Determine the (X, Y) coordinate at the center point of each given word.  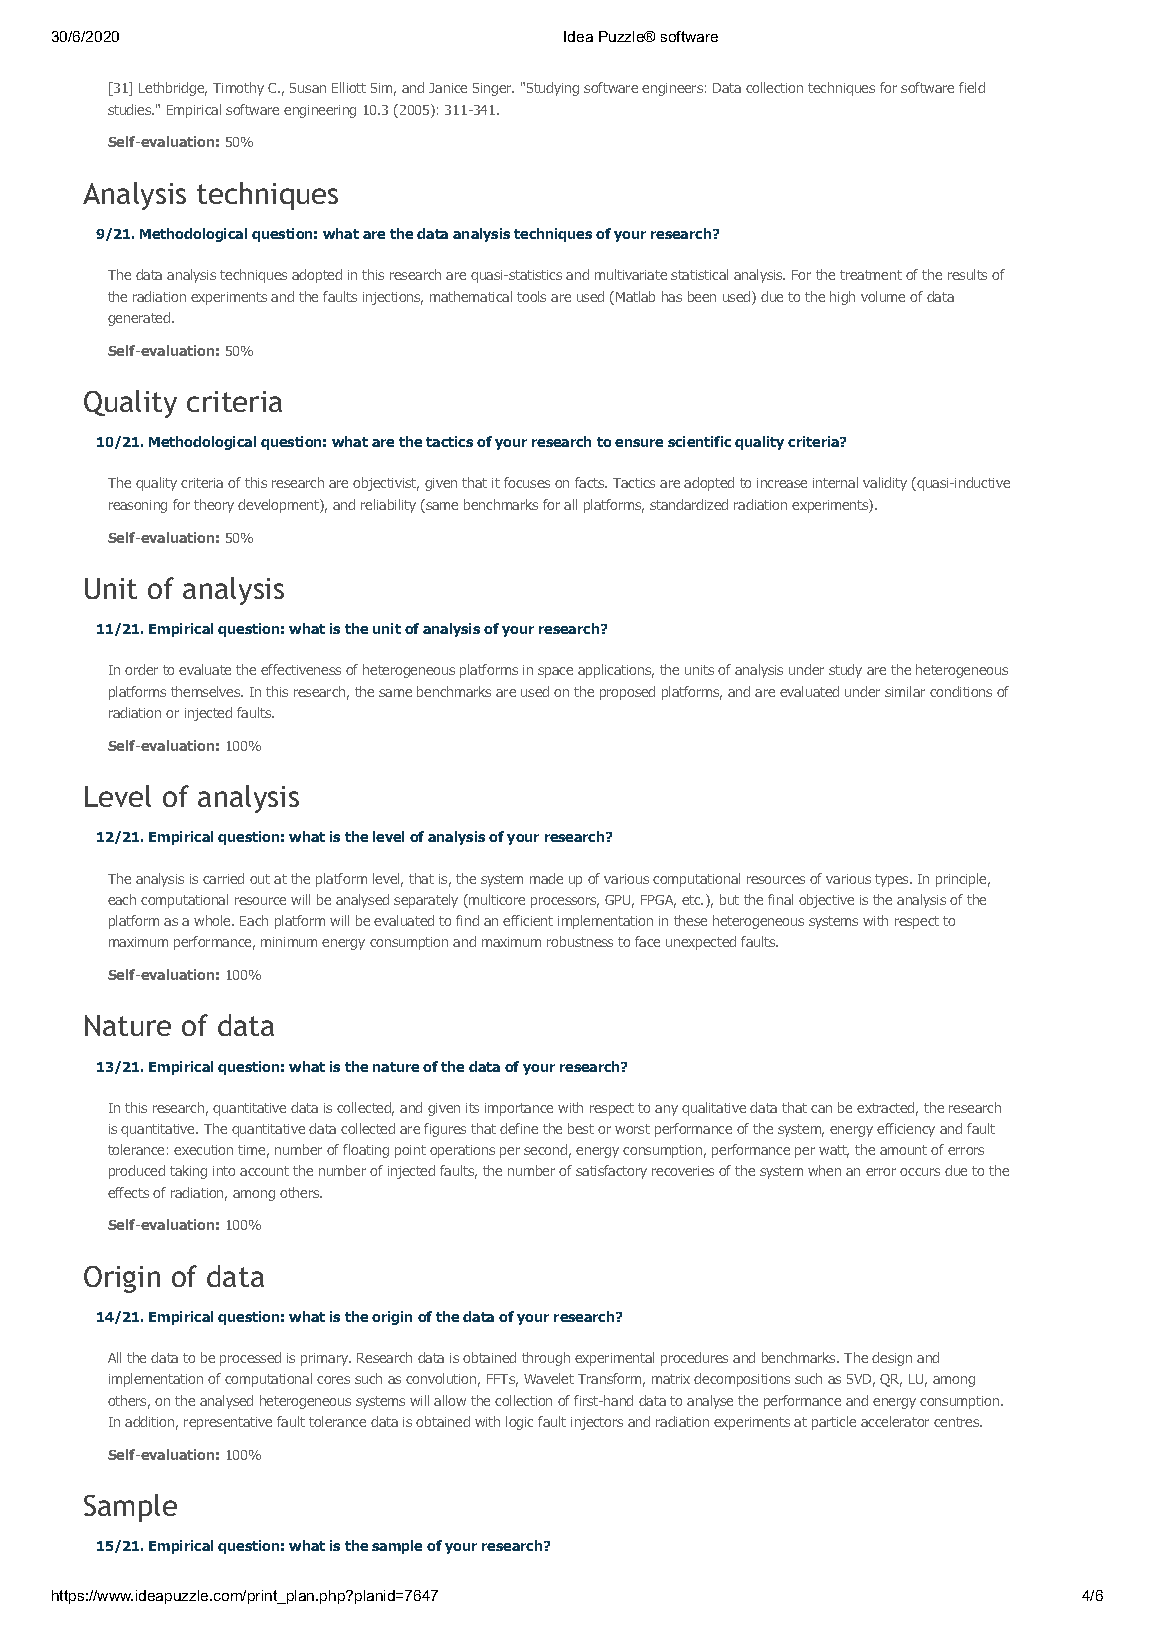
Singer (493, 89)
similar (905, 691)
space (555, 672)
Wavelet (549, 1378)
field (972, 87)
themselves (207, 691)
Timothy (238, 89)
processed (250, 1359)
